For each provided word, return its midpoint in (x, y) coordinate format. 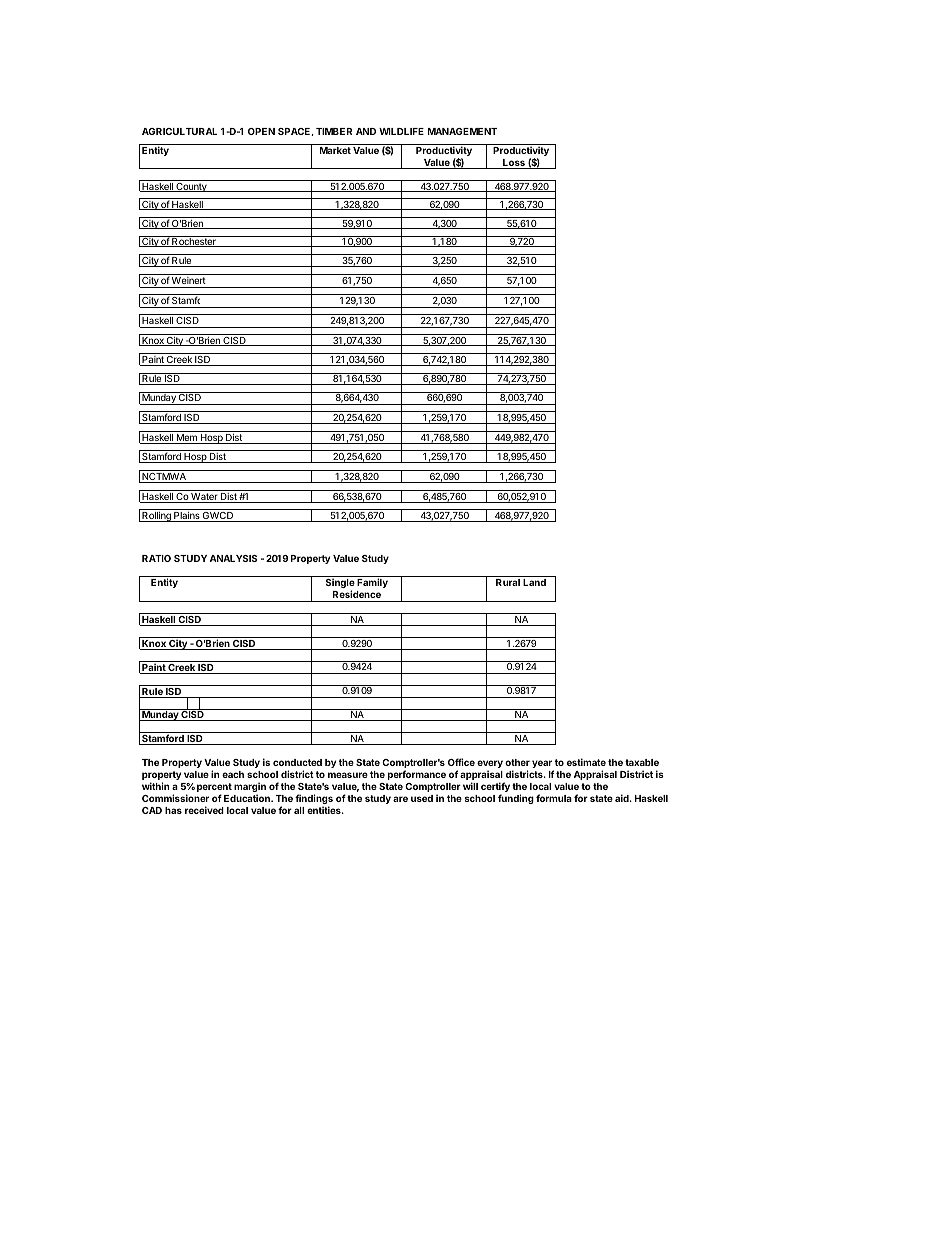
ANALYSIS (233, 558)
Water (204, 498)
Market (335, 150)
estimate (586, 762)
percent (214, 789)
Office (461, 762)
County (191, 187)
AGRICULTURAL (179, 131)
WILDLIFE (401, 131)
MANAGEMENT (462, 131)
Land (534, 582)
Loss (514, 164)
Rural (508, 582)
